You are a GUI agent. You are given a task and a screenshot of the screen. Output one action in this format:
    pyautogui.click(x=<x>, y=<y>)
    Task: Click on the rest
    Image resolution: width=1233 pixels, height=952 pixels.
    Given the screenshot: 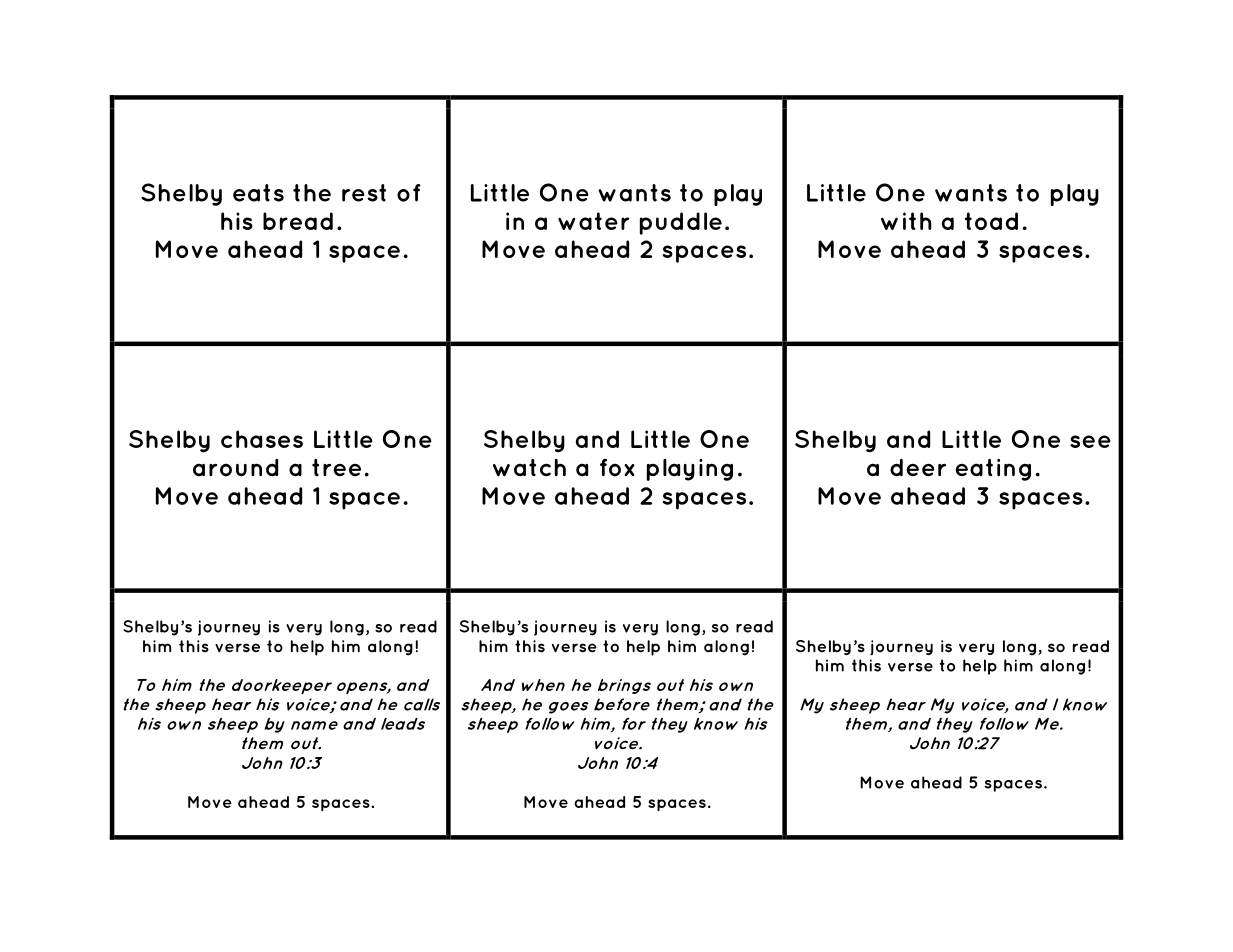 What is the action you would take?
    pyautogui.click(x=364, y=193)
